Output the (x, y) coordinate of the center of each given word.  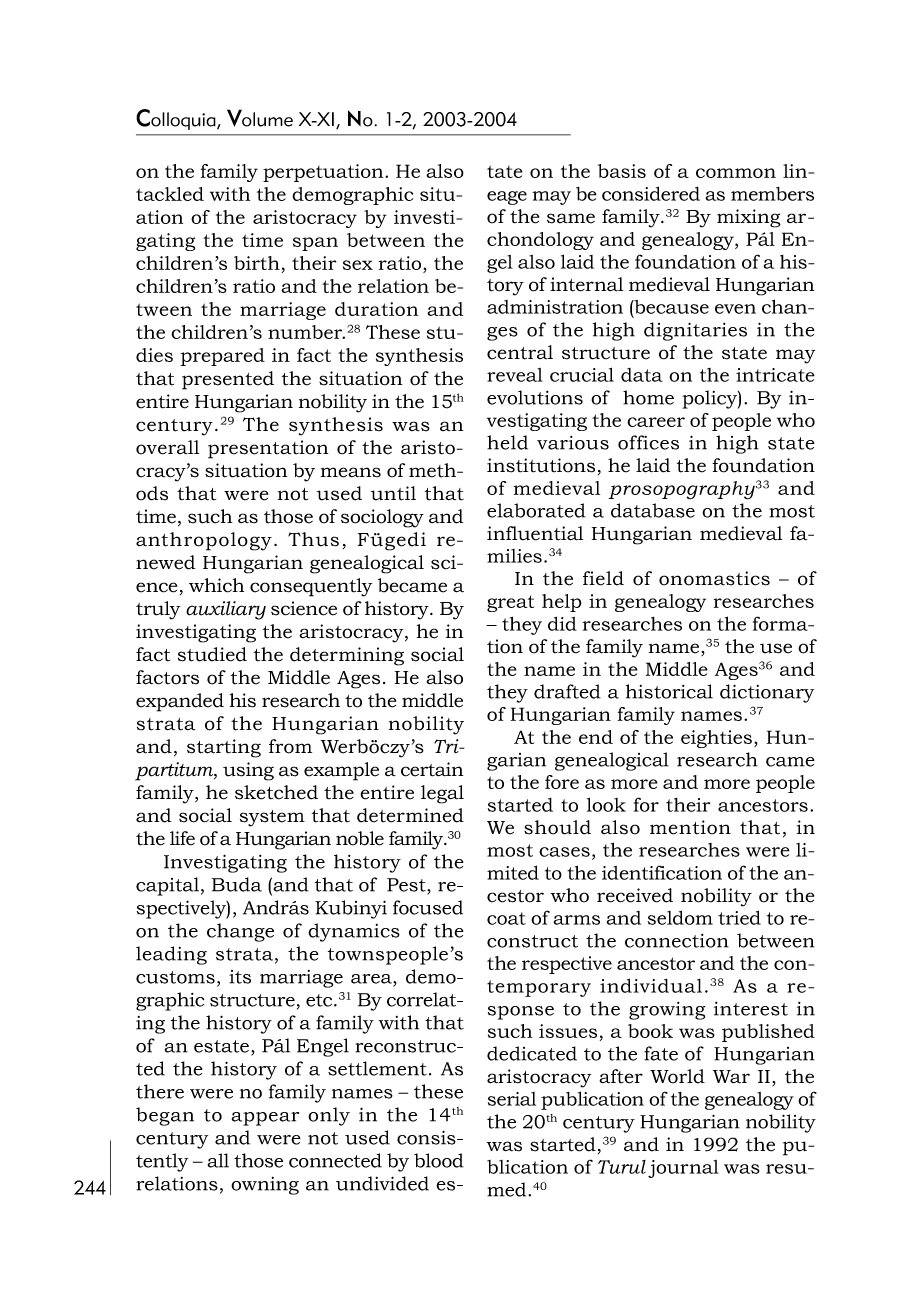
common (736, 173)
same (571, 218)
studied (212, 654)
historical (669, 691)
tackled (170, 194)
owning (265, 1186)
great (510, 603)
